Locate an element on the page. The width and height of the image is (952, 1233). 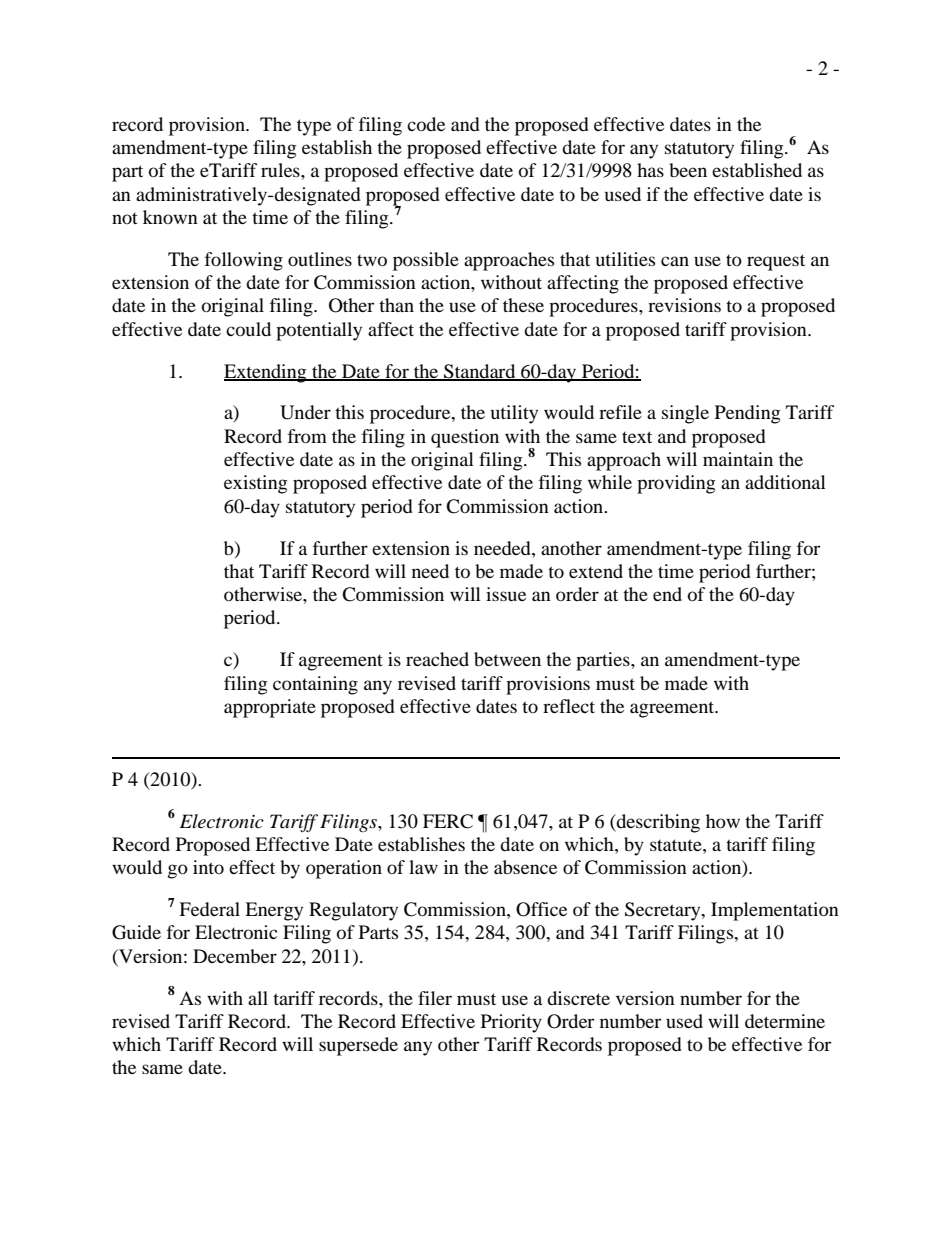
December is located at coordinates (235, 956).
